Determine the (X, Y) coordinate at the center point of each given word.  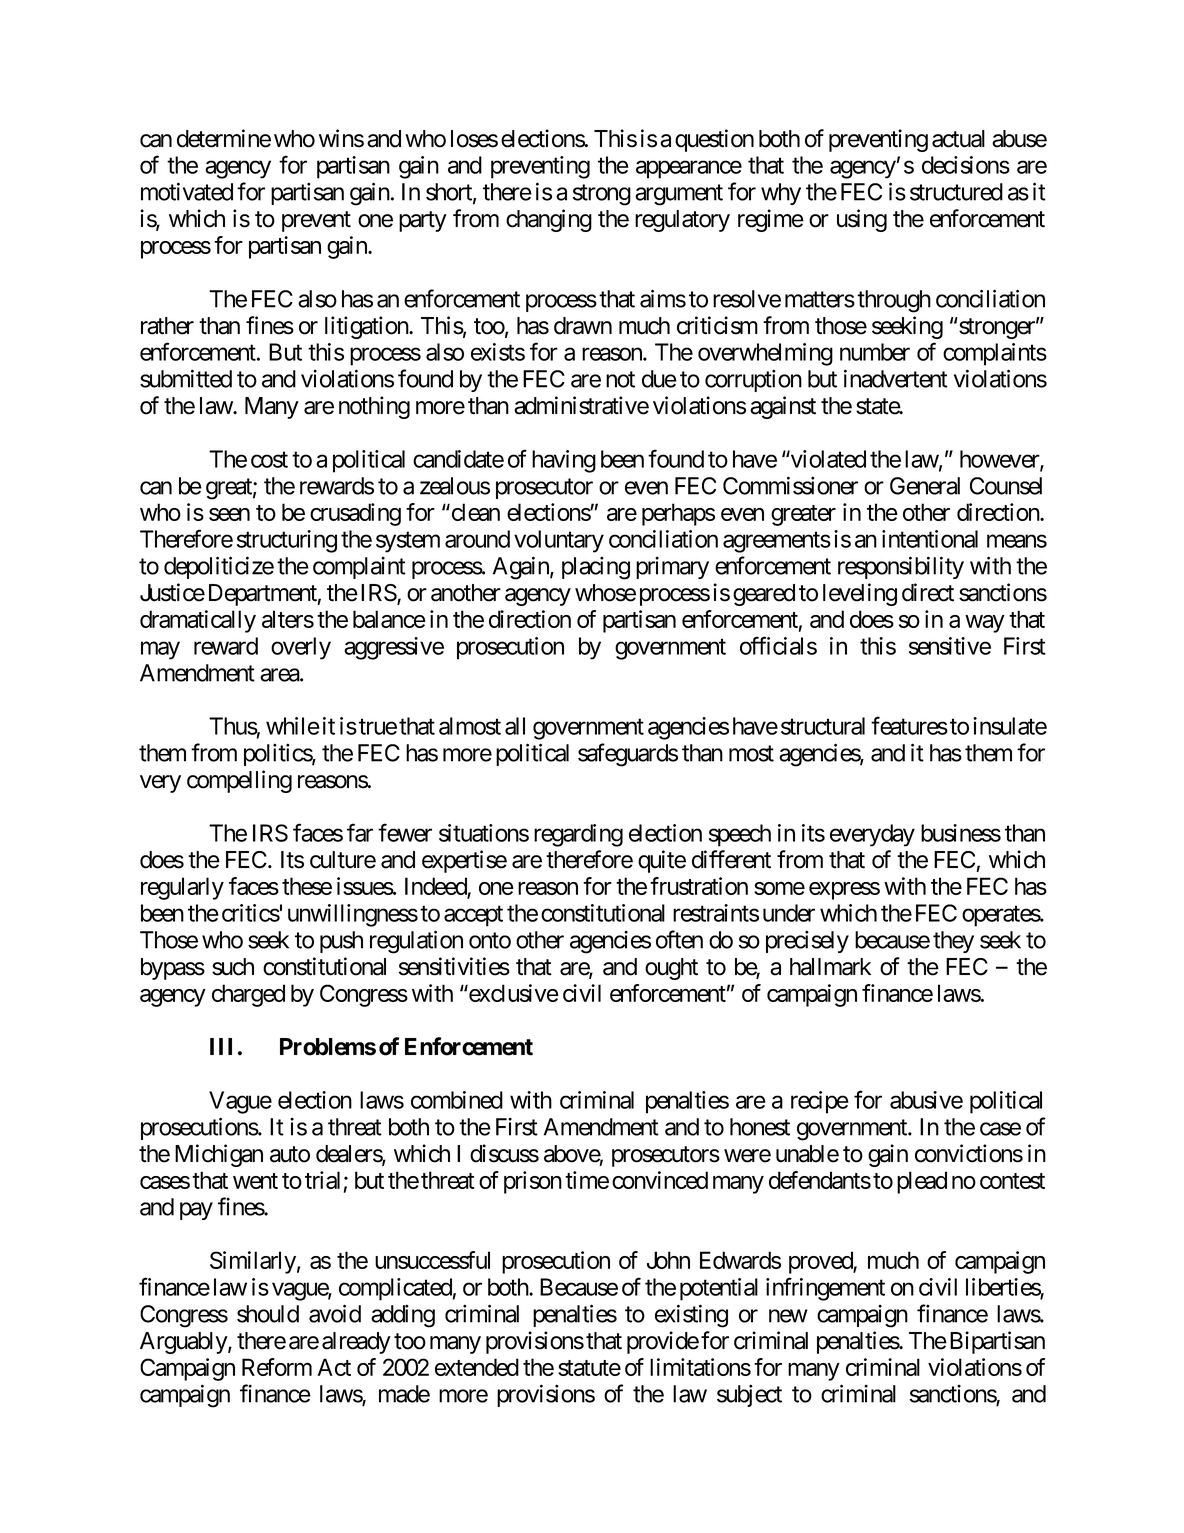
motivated (187, 191)
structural (823, 726)
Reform (277, 1367)
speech (740, 835)
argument (679, 195)
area (280, 675)
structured (956, 192)
